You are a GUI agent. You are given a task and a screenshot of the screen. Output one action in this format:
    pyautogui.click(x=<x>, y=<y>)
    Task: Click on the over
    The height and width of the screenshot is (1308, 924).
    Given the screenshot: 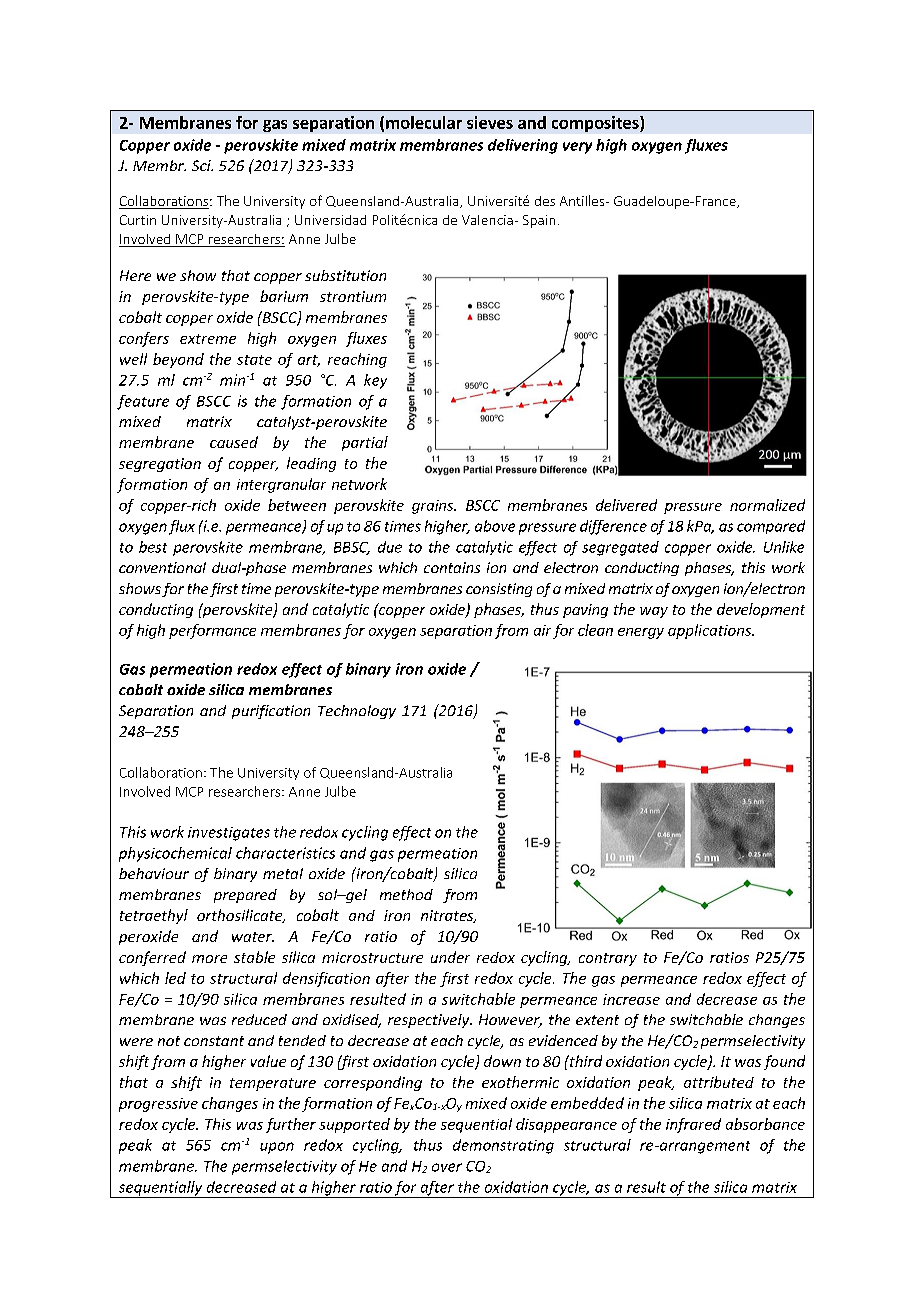 What is the action you would take?
    pyautogui.click(x=447, y=1167)
